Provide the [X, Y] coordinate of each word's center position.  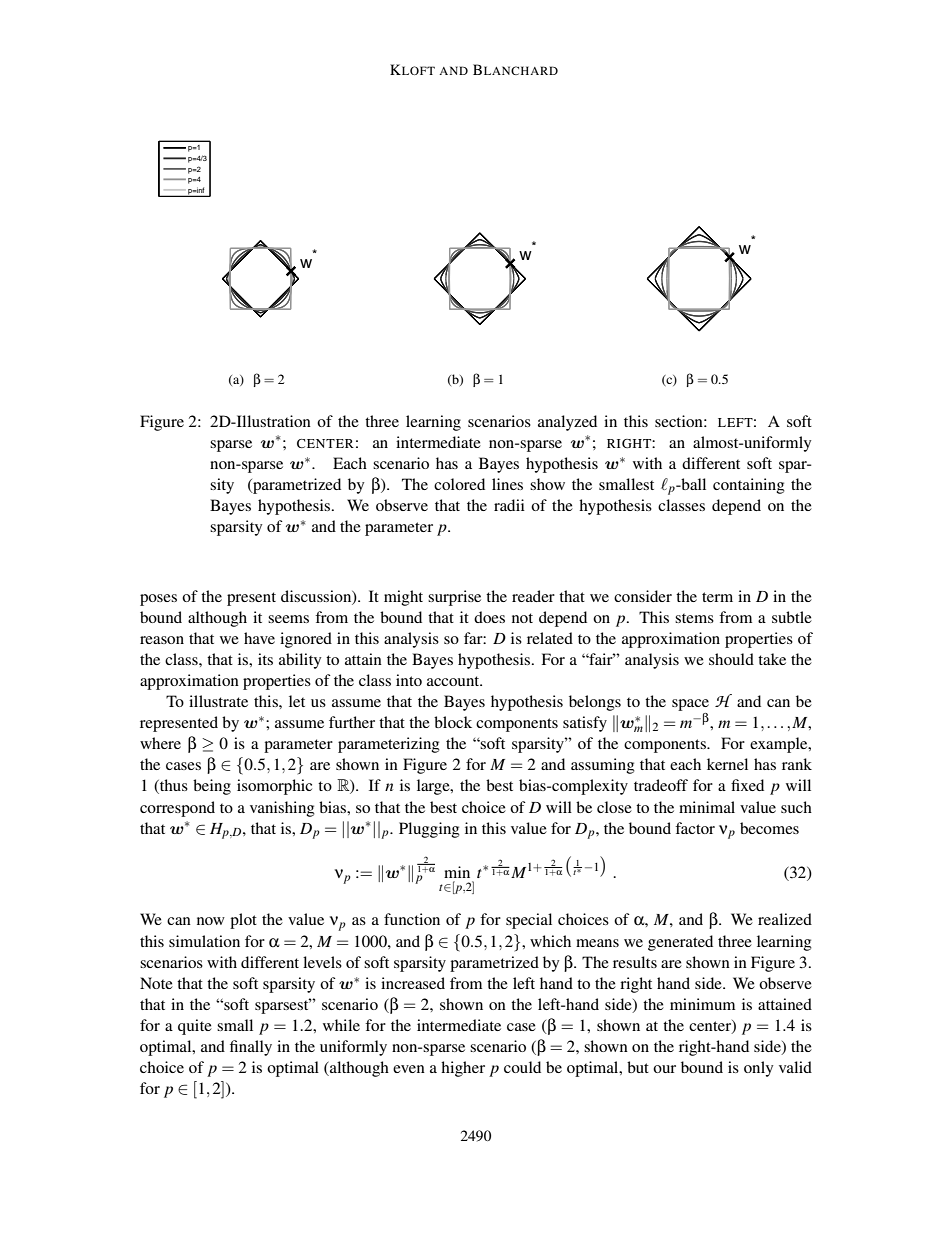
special [529, 921]
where [160, 743]
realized [785, 919]
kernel [727, 764]
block [453, 722]
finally [251, 1048]
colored [459, 484]
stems [694, 618]
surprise [454, 598]
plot [243, 921]
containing [749, 486]
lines [507, 484]
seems [288, 619]
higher [463, 1069]
